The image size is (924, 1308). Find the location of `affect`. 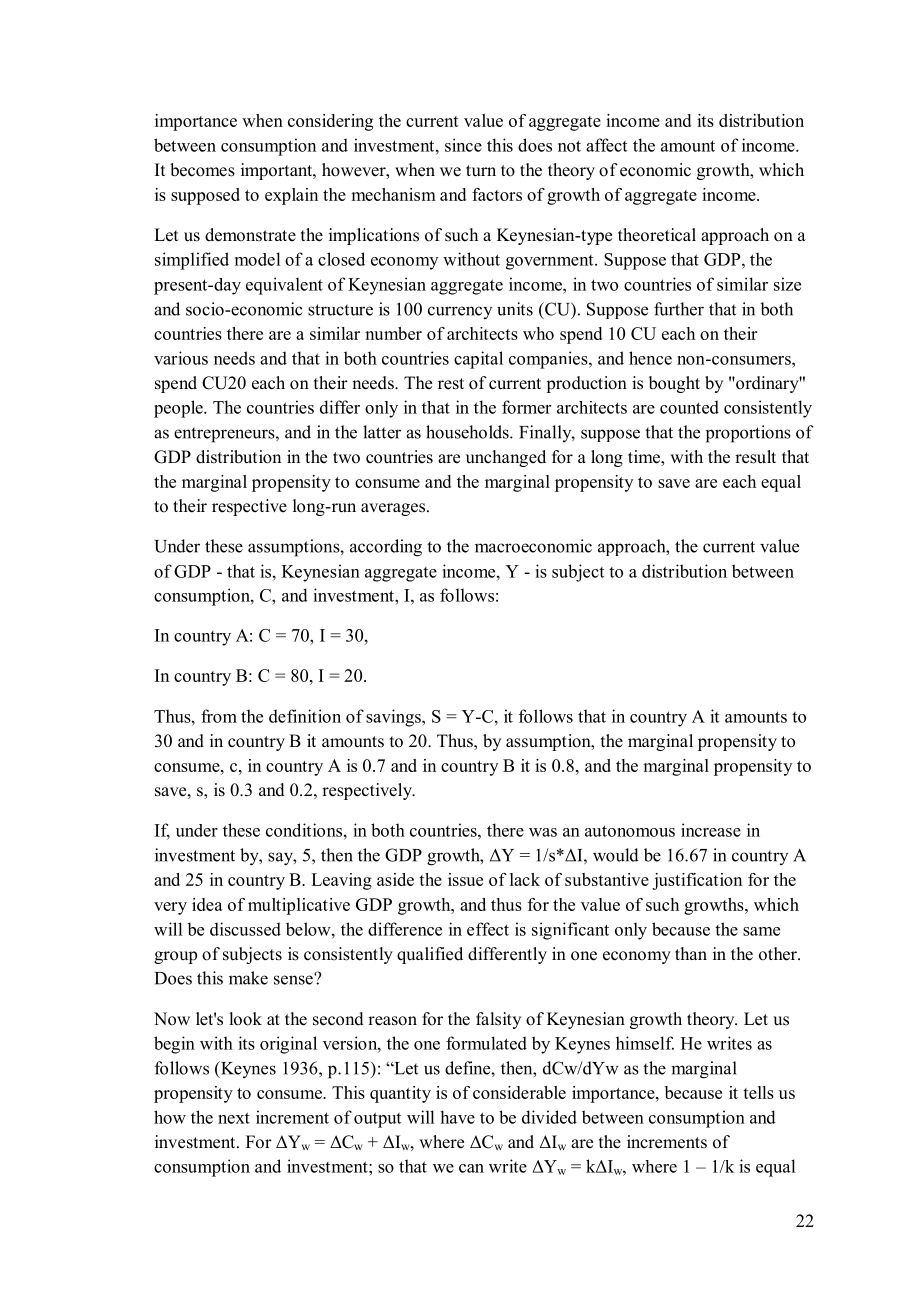

affect is located at coordinates (606, 145).
